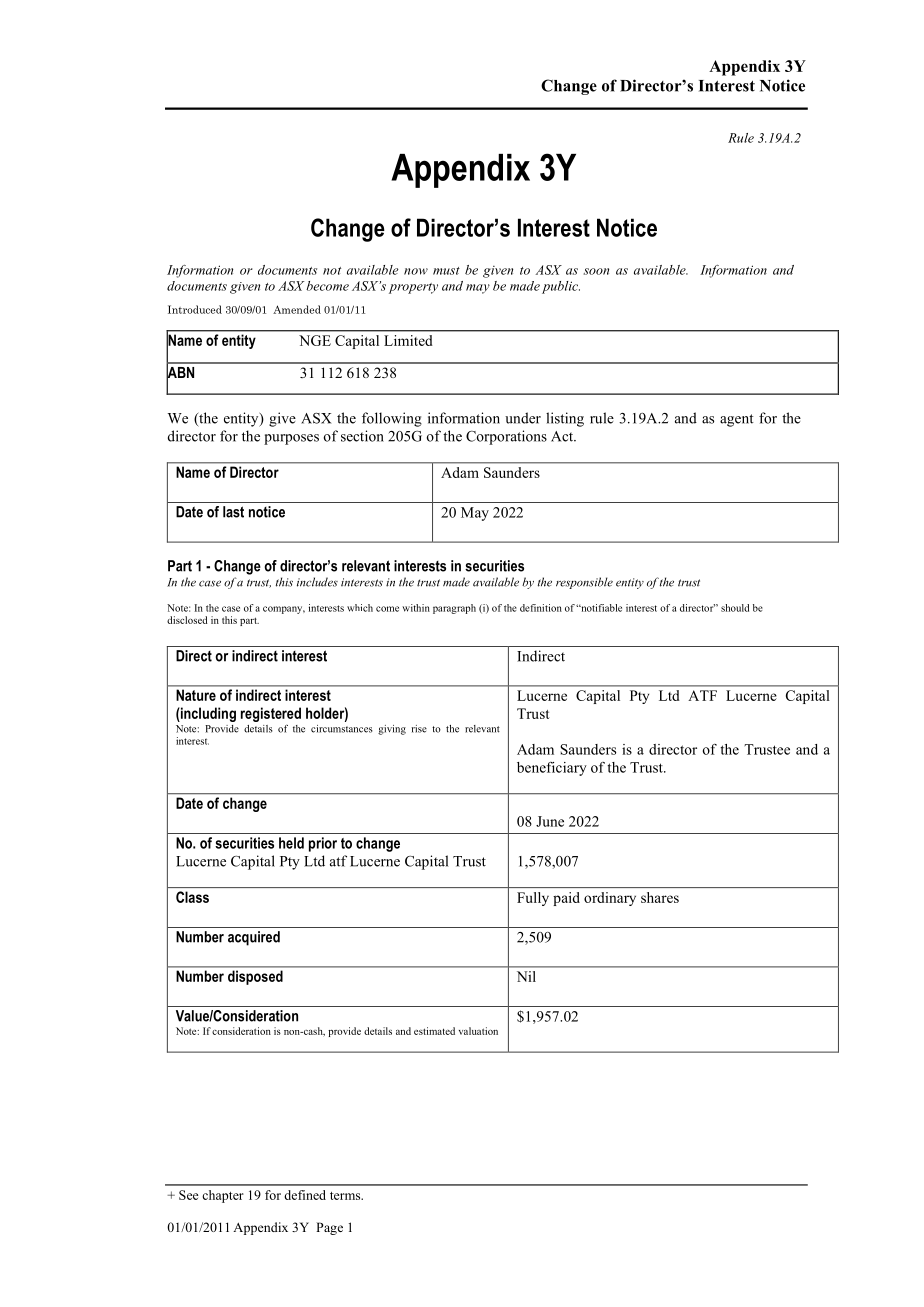 The height and width of the document is (1307, 924). Describe the element at coordinates (223, 1196) in the document. I see `chapter` at that location.
